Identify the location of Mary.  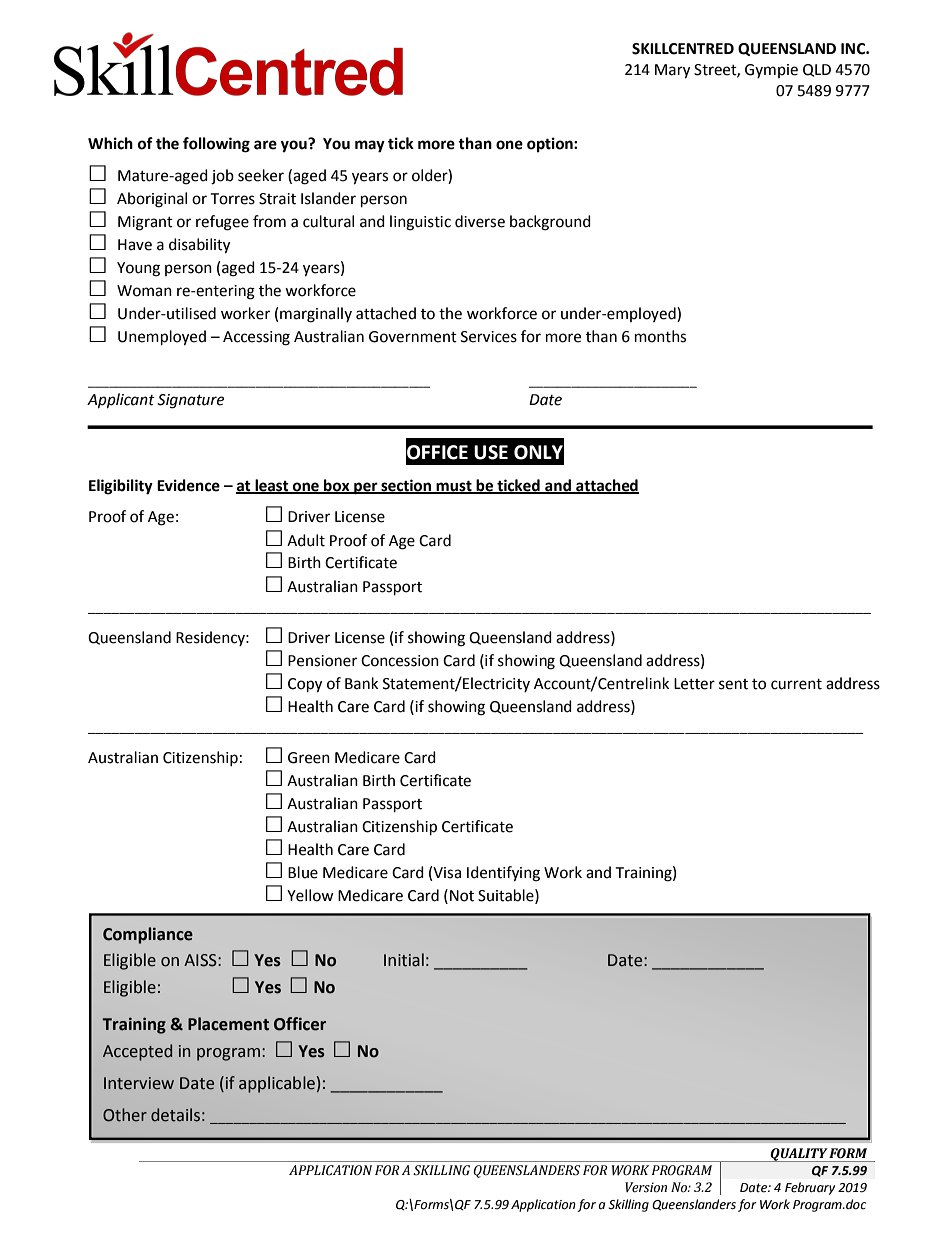
(672, 71).
